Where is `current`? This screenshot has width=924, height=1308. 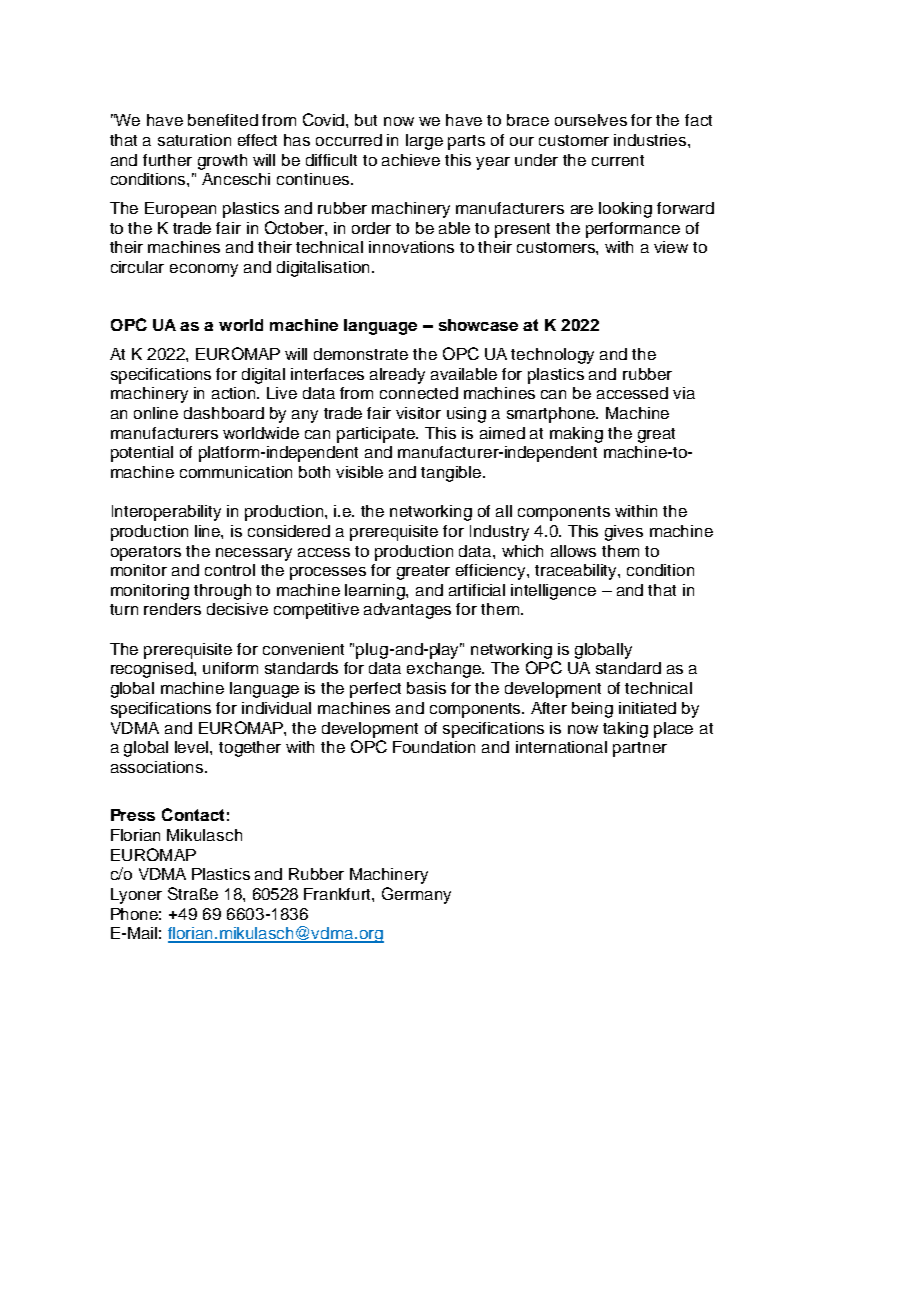 current is located at coordinates (618, 160).
